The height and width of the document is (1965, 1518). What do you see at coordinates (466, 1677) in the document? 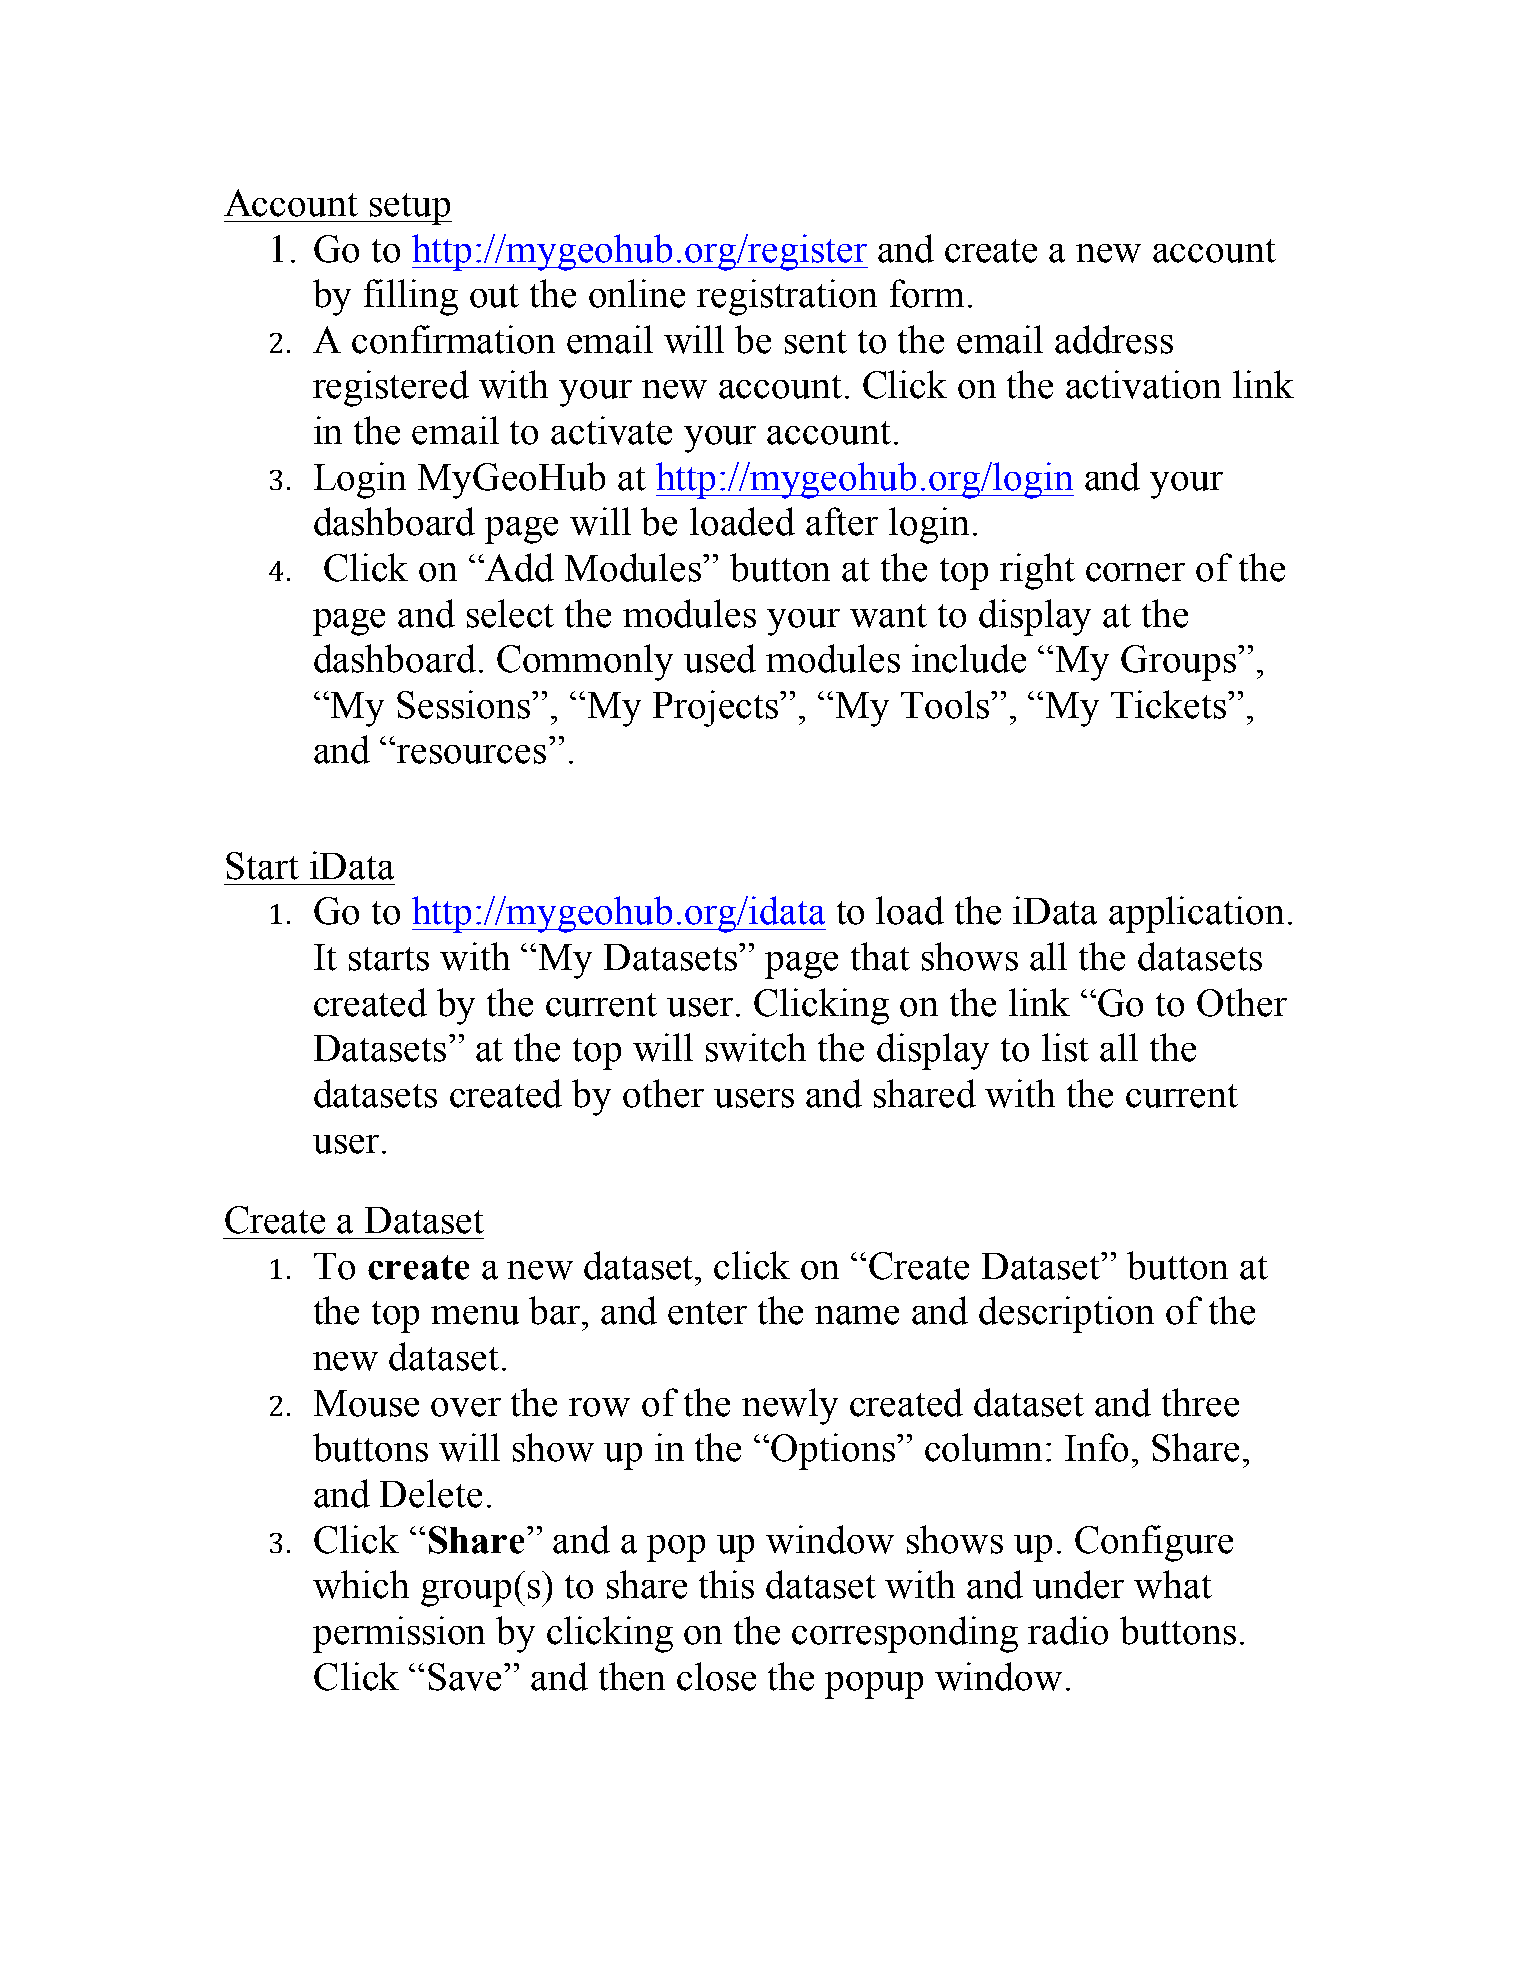
I see `Save` at bounding box center [466, 1677].
